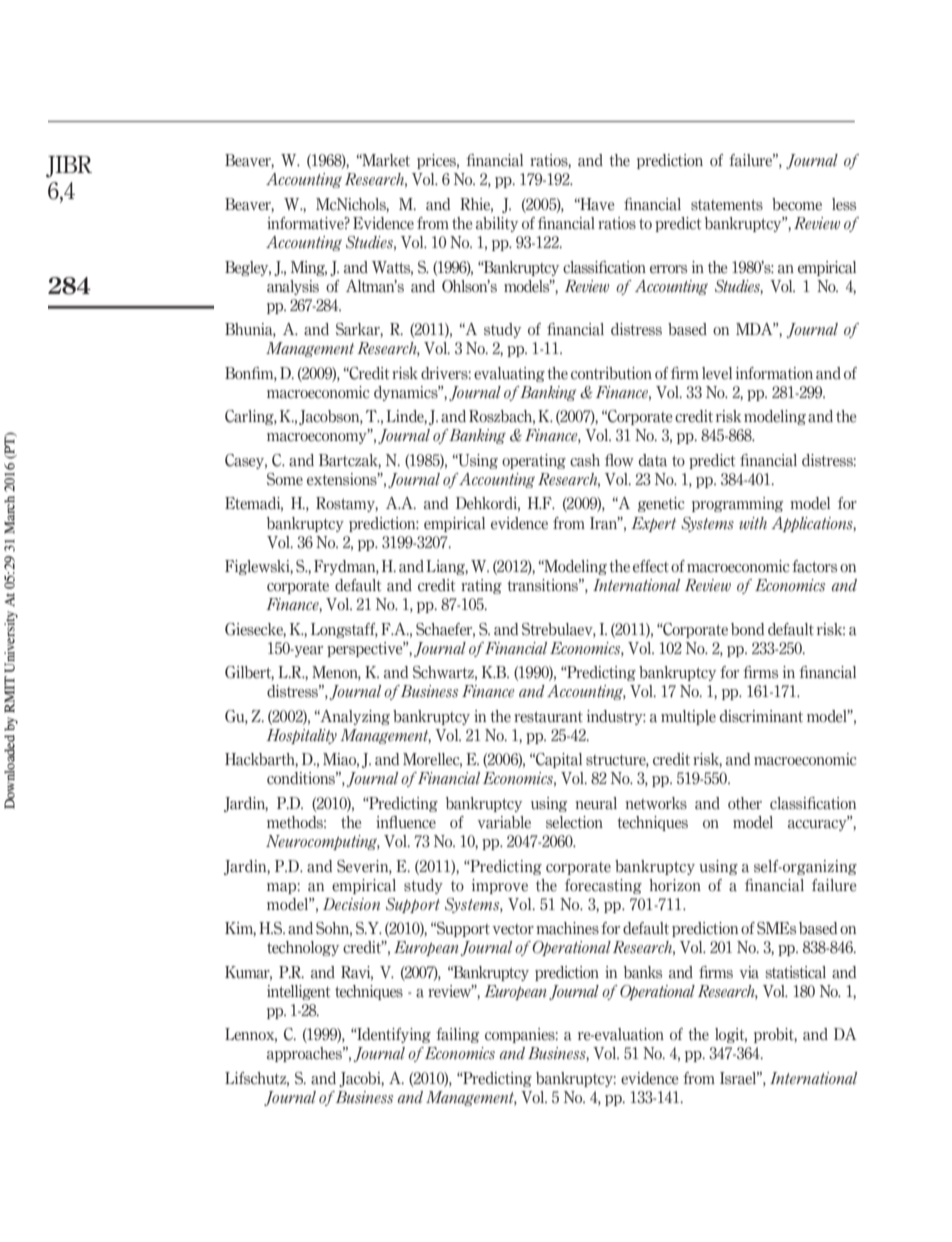 This image has height=1242, width=952. What do you see at coordinates (249, 673) in the image?
I see `Gilbert` at bounding box center [249, 673].
